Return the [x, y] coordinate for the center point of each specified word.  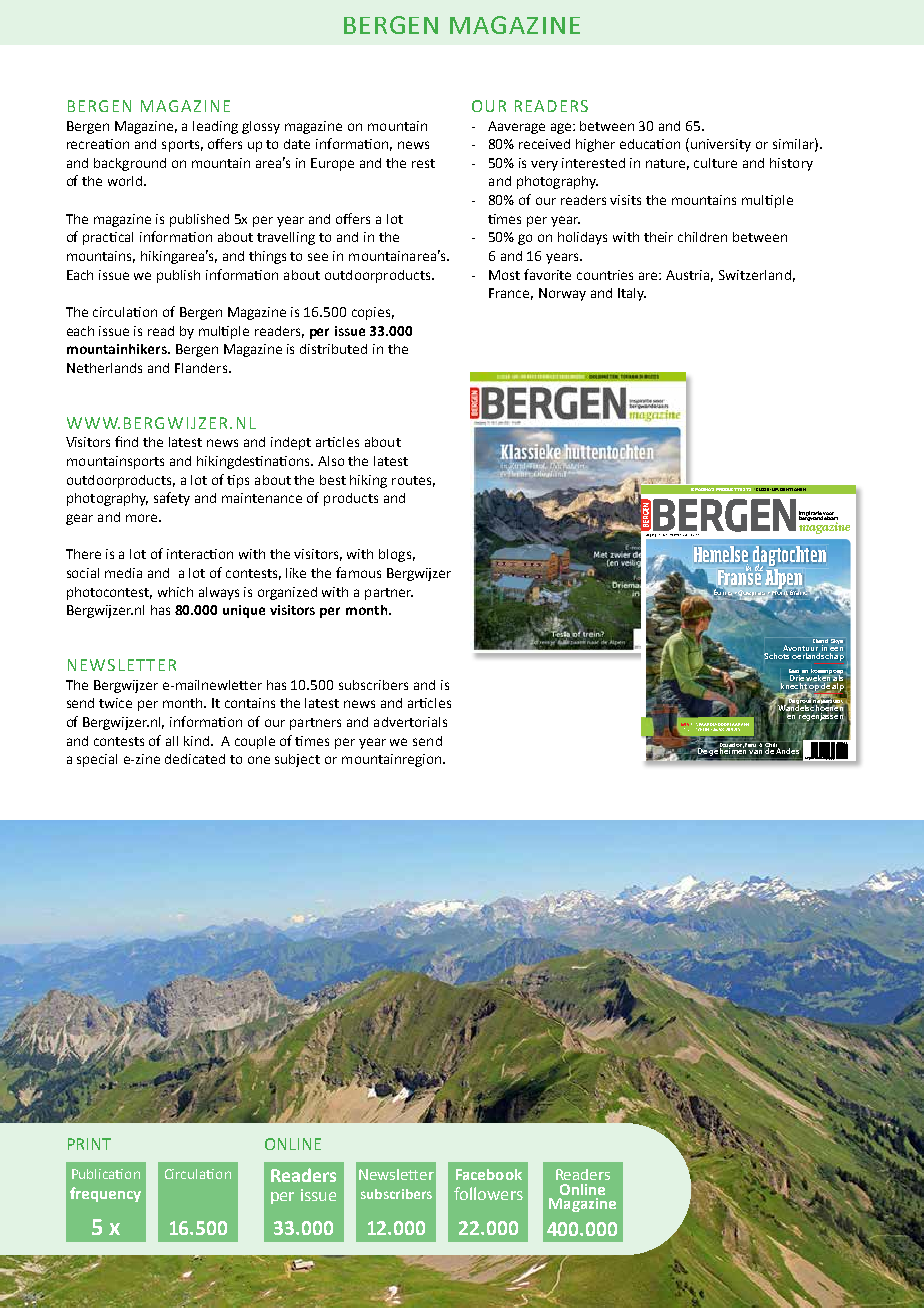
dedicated [195, 759]
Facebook [489, 1174]
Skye [837, 641]
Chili [771, 744]
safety [172, 499]
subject [297, 760]
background [130, 164]
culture [715, 163]
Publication [106, 1174]
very [544, 165]
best [333, 480]
